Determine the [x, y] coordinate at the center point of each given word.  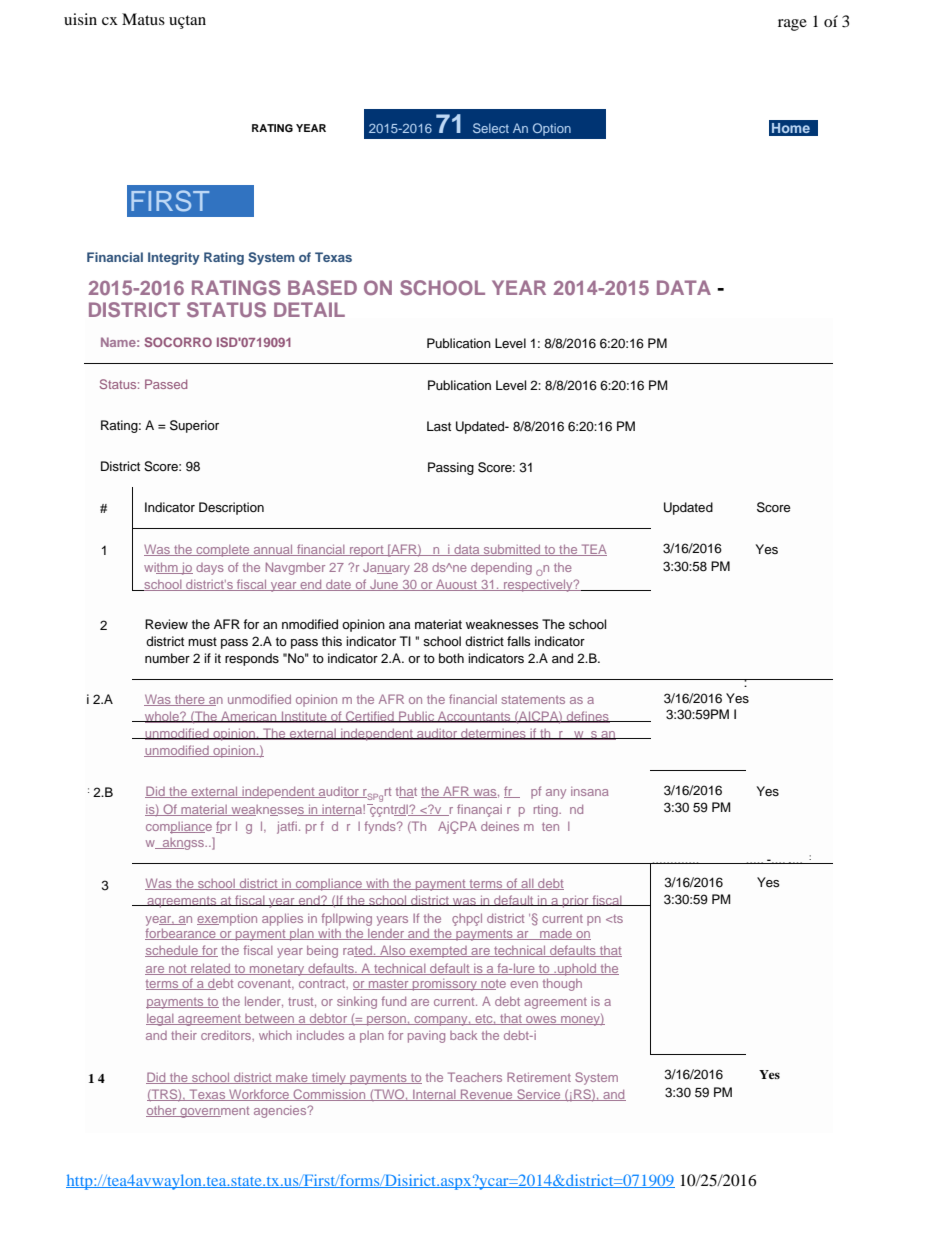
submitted [512, 550]
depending [501, 568]
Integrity [174, 258]
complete [223, 551]
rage [792, 25]
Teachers [475, 1077]
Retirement [539, 1077]
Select [491, 128]
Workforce [259, 1095]
